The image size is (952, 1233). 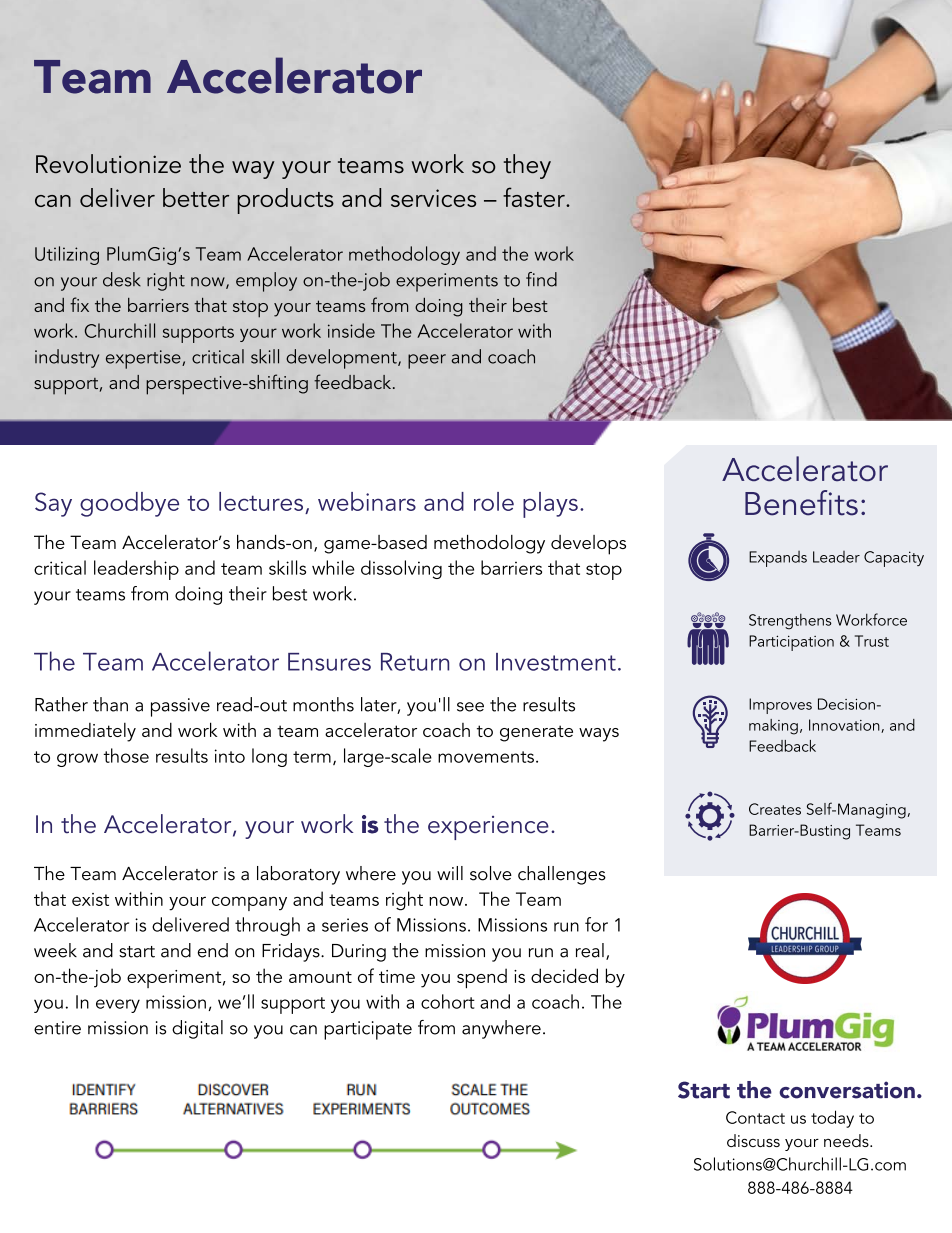 What do you see at coordinates (197, 1029) in the screenshot?
I see `digital` at bounding box center [197, 1029].
